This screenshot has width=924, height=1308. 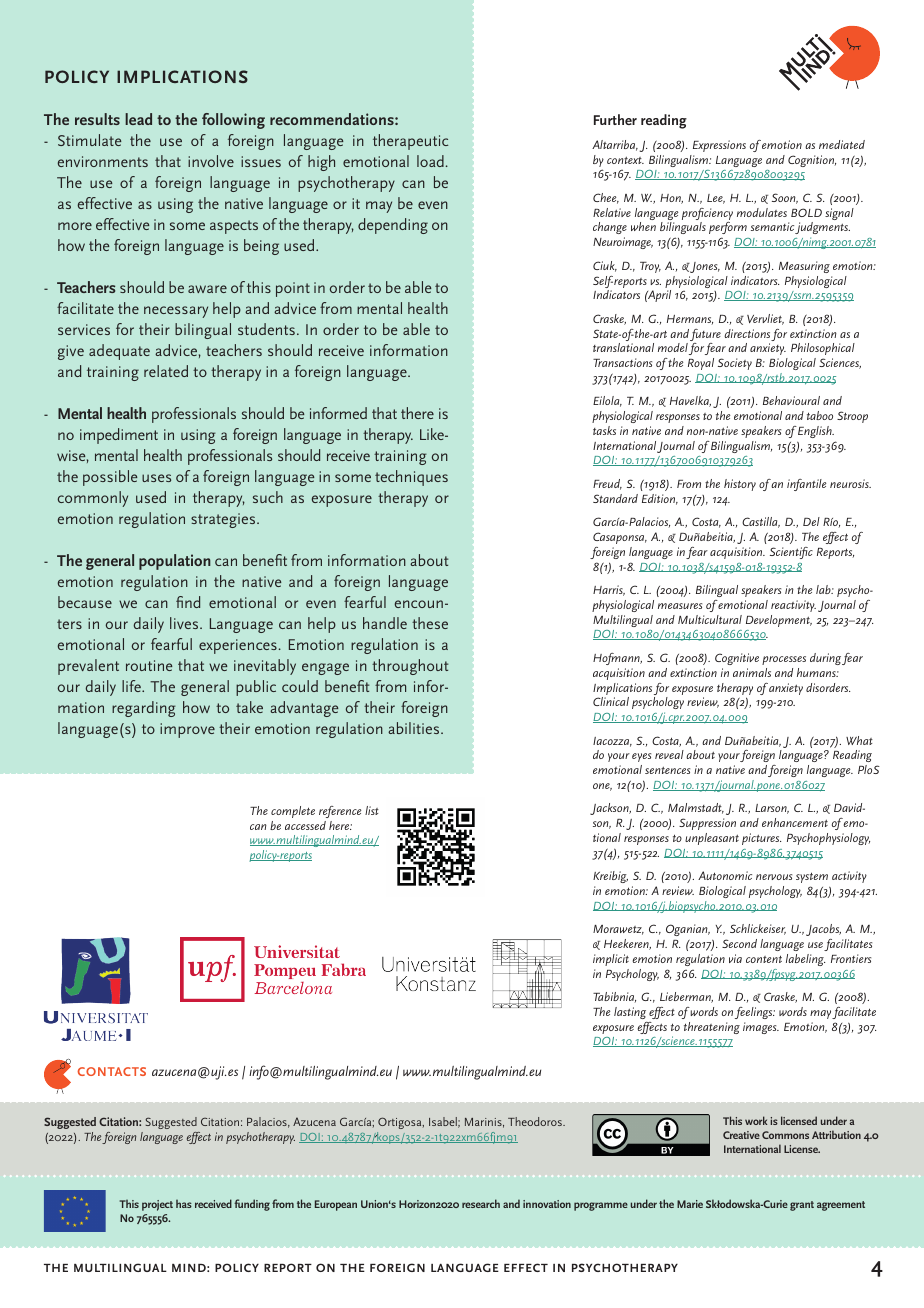 I want to click on load, so click(x=430, y=161).
